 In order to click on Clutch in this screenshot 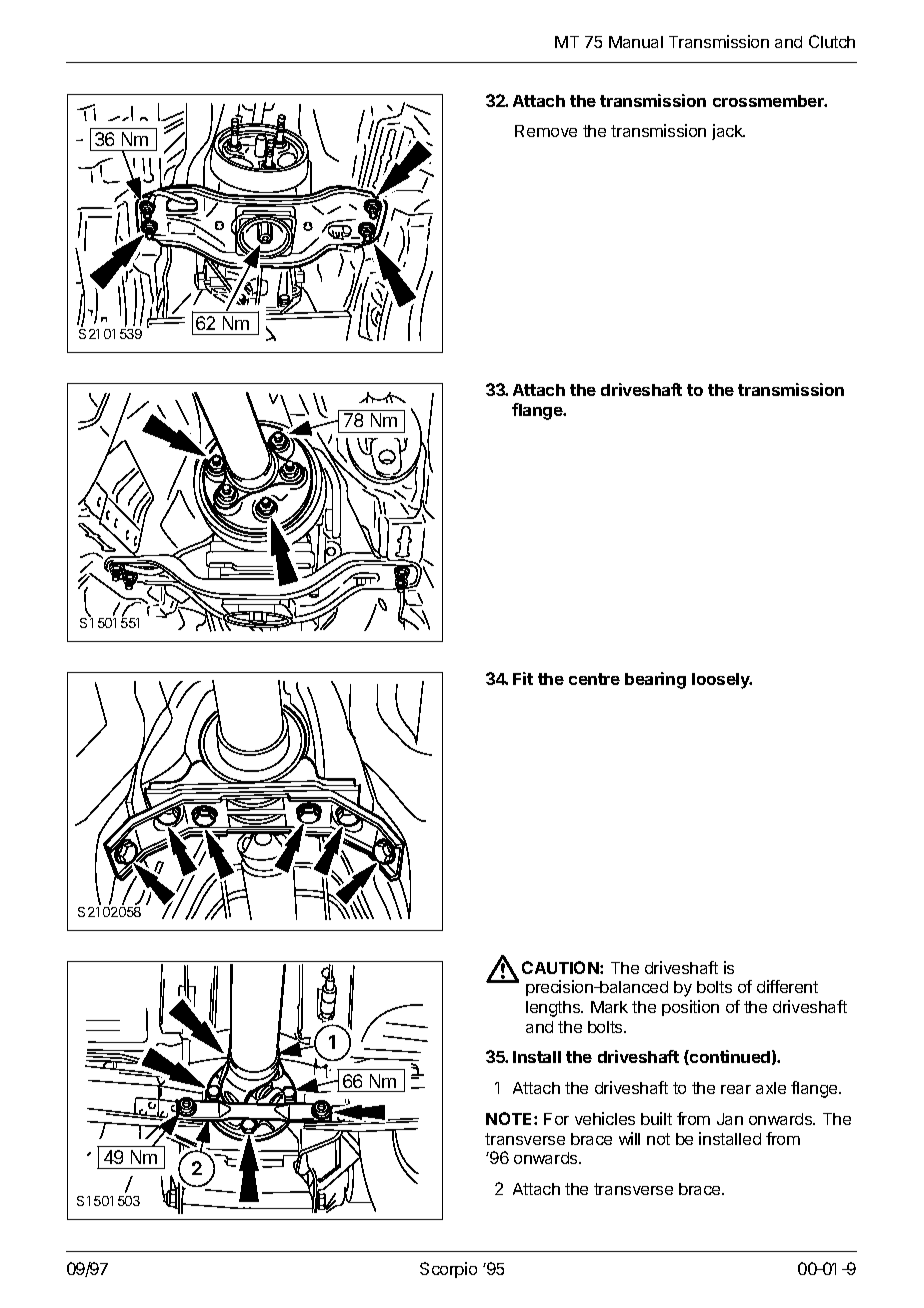, I will do `click(832, 41)`.
